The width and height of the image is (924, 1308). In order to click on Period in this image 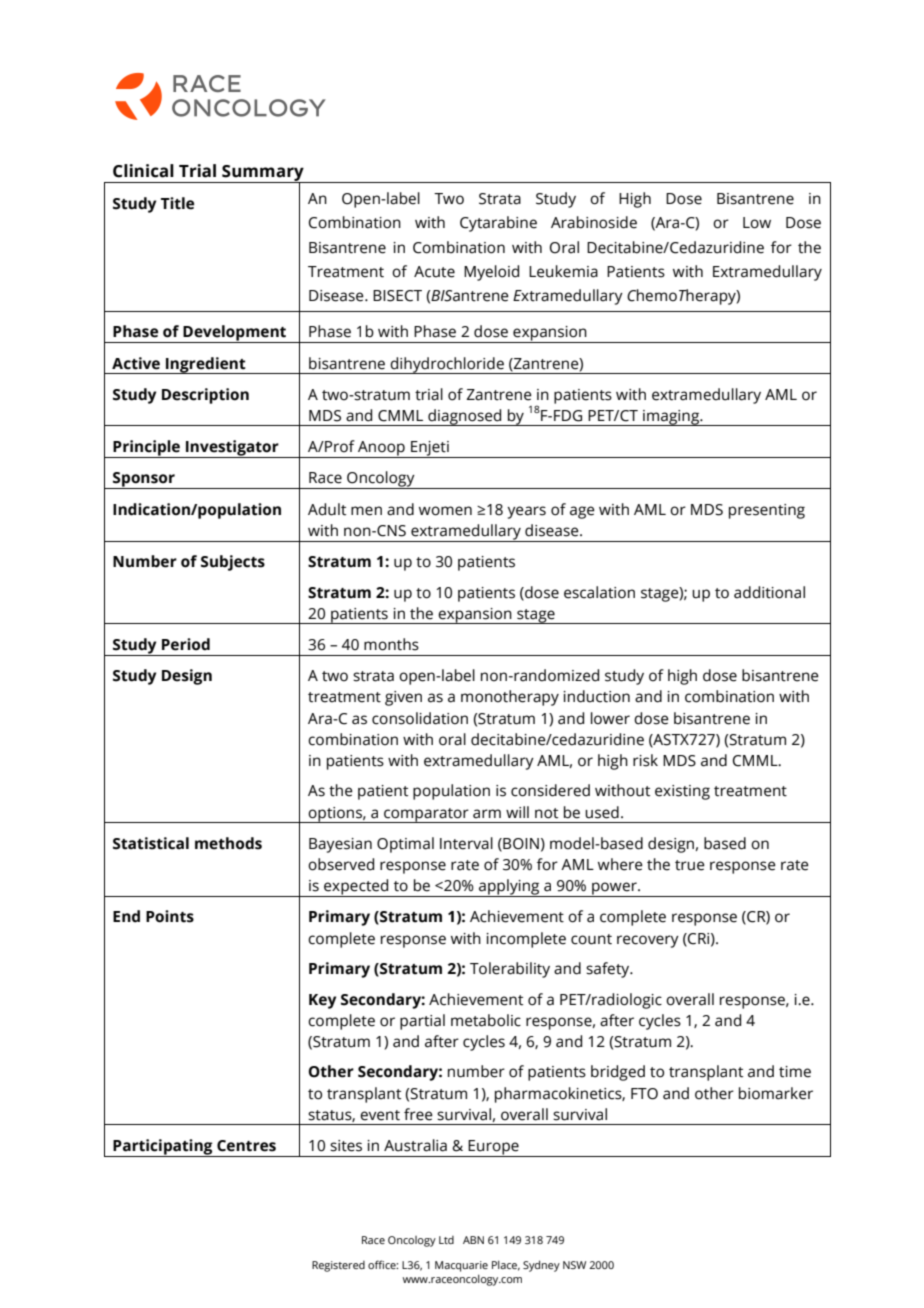, I will do `click(186, 644)`.
